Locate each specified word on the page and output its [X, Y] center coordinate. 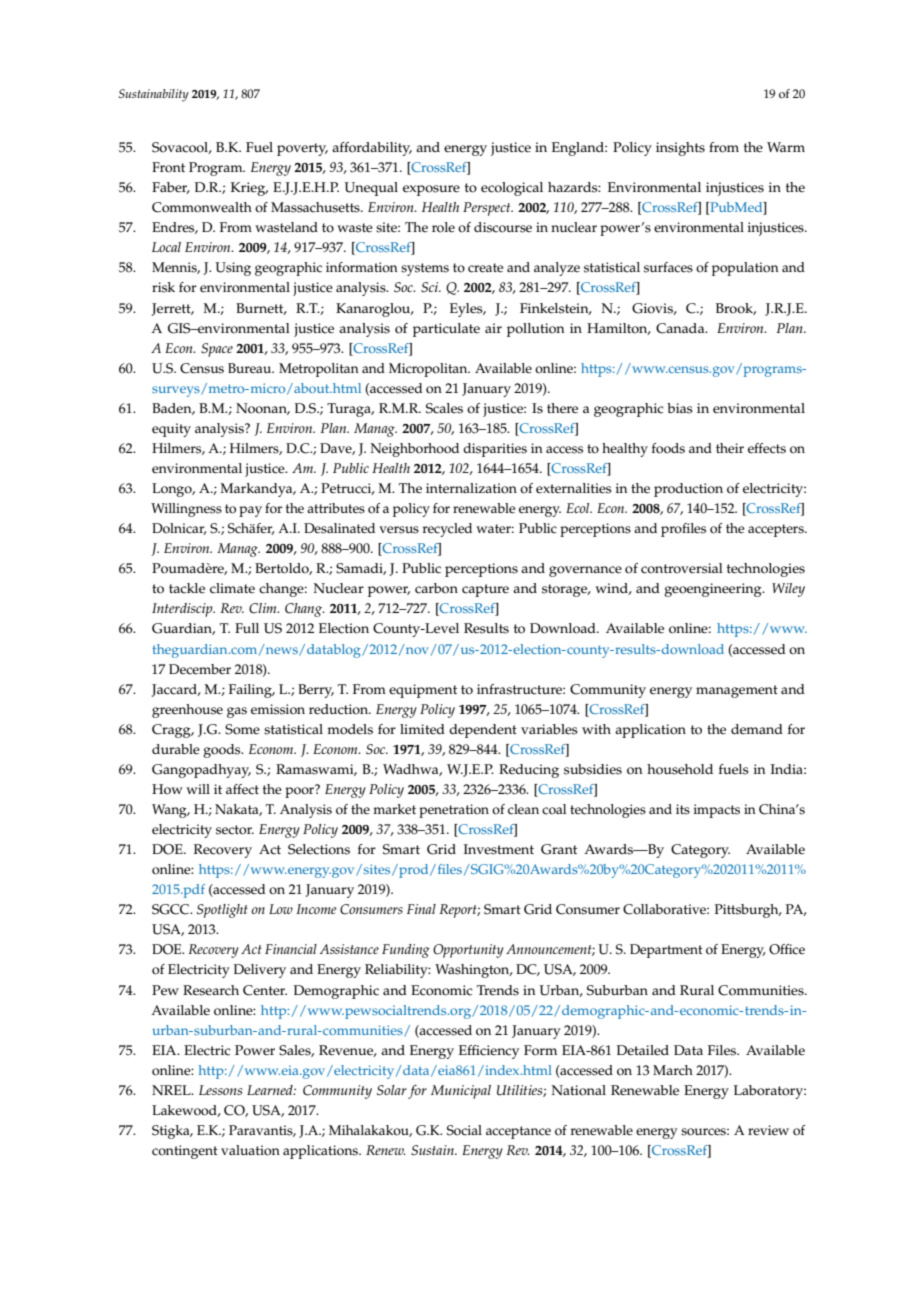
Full [247, 628]
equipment [423, 691]
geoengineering [714, 590]
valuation [250, 1150]
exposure [431, 190]
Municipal [461, 1092]
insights [680, 149]
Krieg [249, 189]
